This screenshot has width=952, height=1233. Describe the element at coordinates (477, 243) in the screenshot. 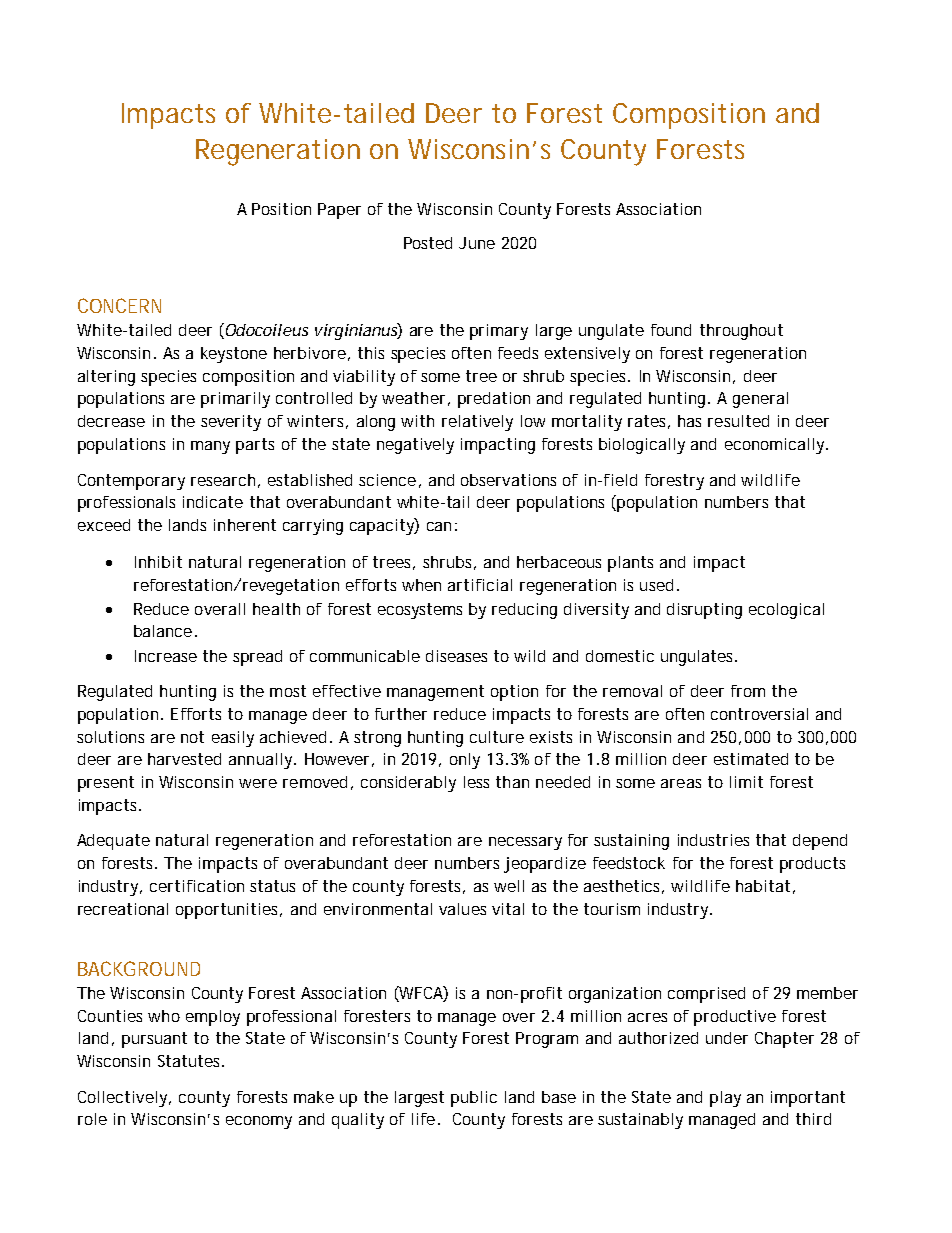

I see `June` at that location.
